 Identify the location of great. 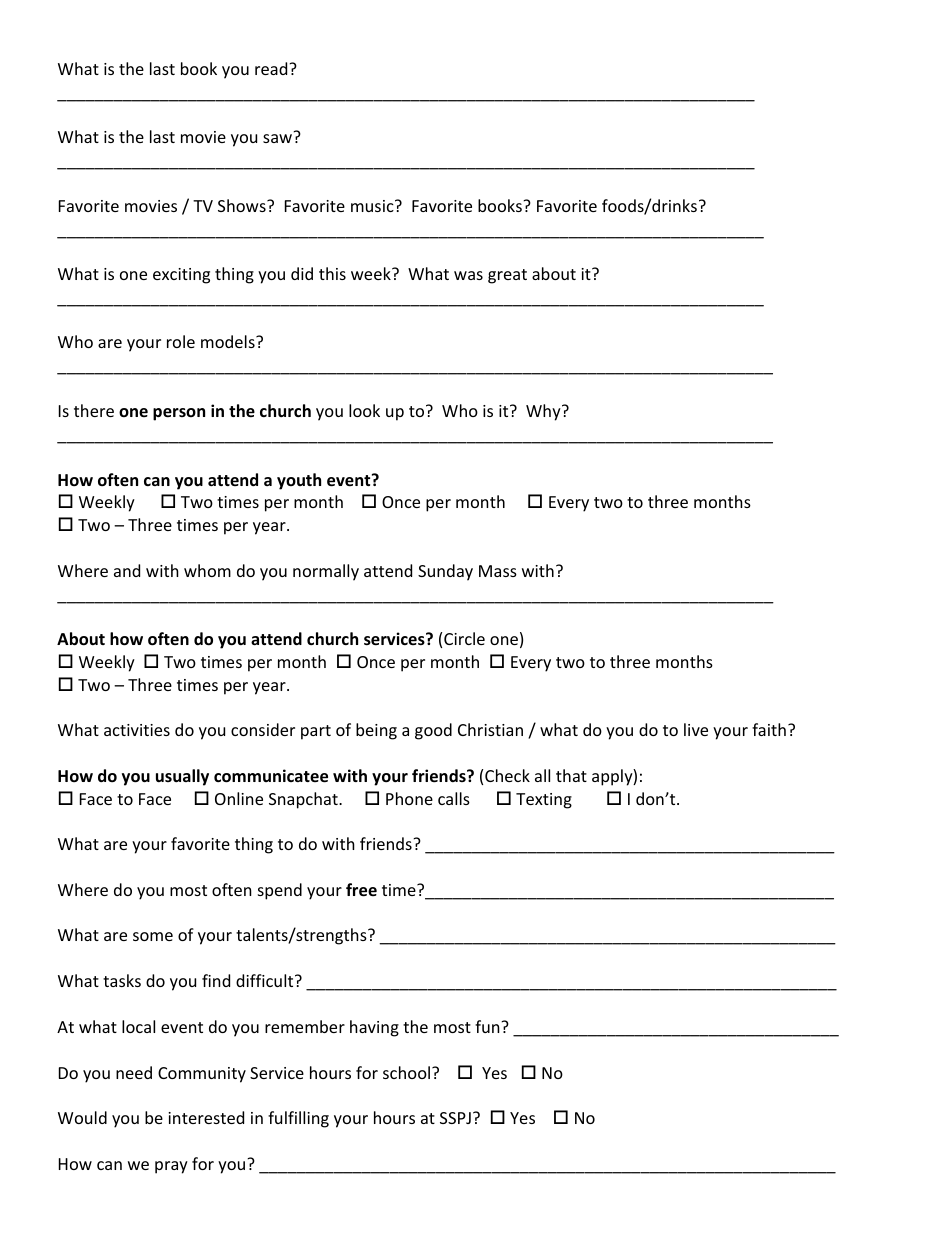
(507, 276).
